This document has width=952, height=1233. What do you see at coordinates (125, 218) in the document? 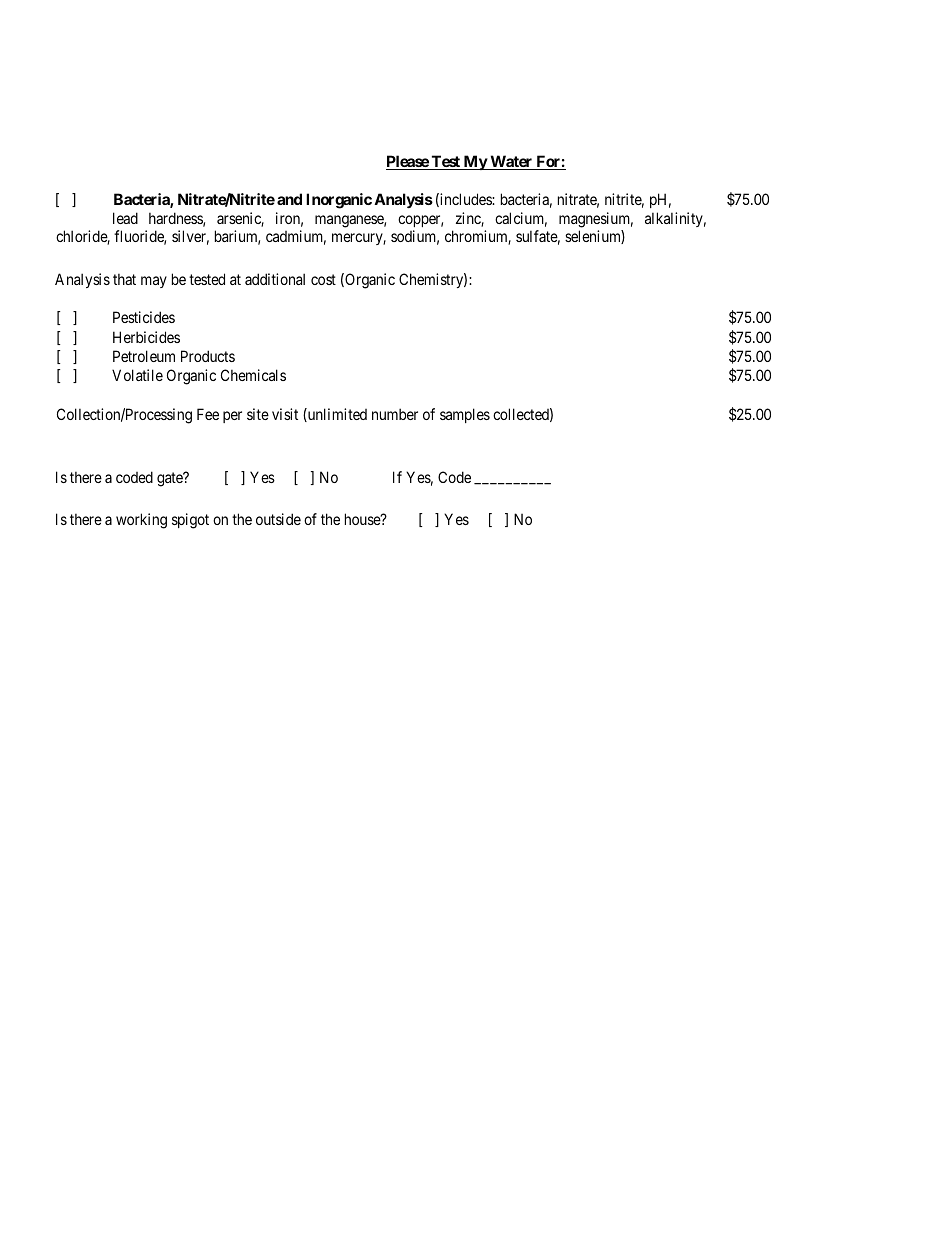
I see `lead` at bounding box center [125, 218].
